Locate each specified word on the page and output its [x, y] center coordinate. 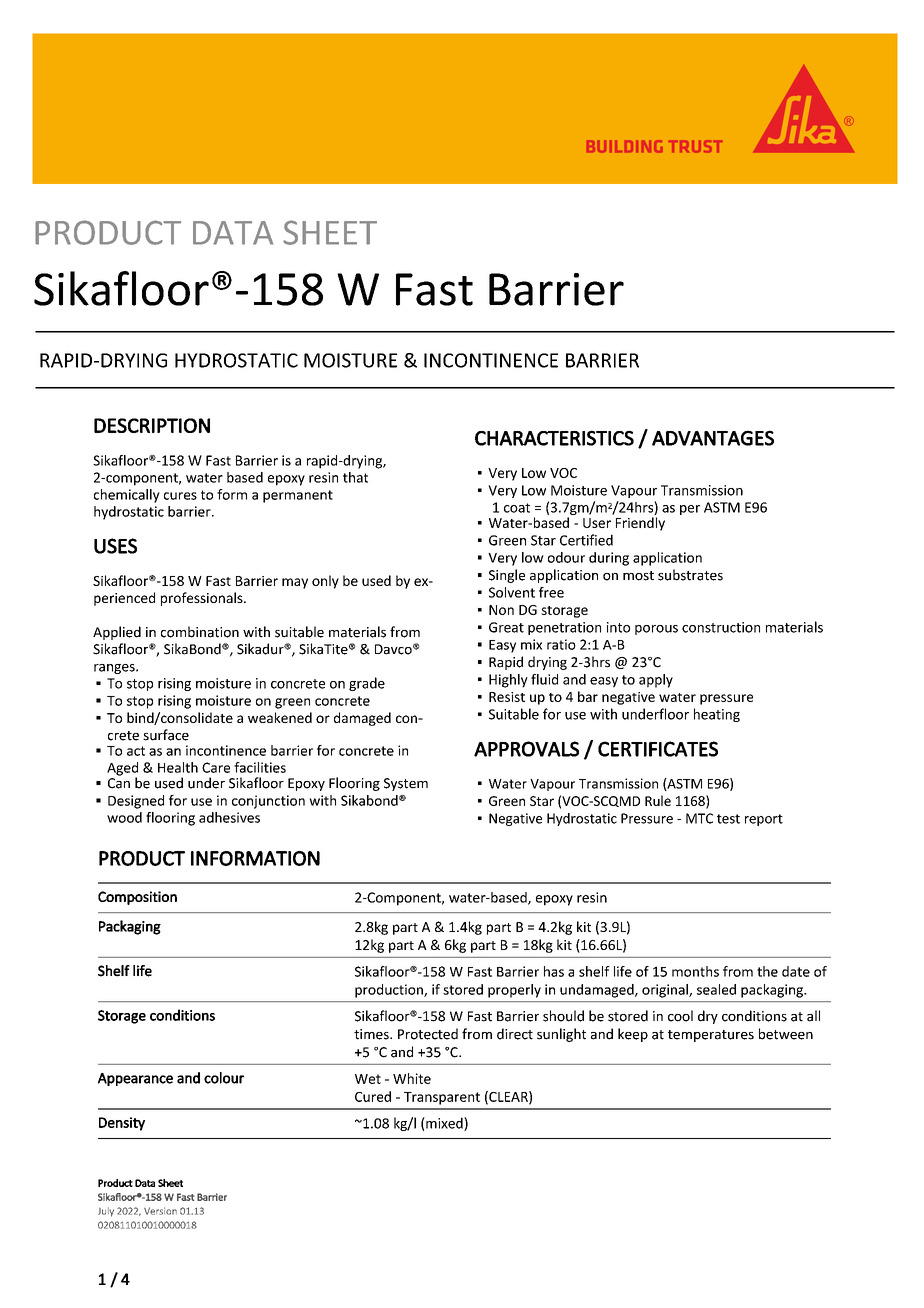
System [406, 784]
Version [160, 1211]
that [355, 477]
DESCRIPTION [152, 425]
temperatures [711, 1036]
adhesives [229, 817]
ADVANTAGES [713, 438]
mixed [444, 1124]
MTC [699, 818]
